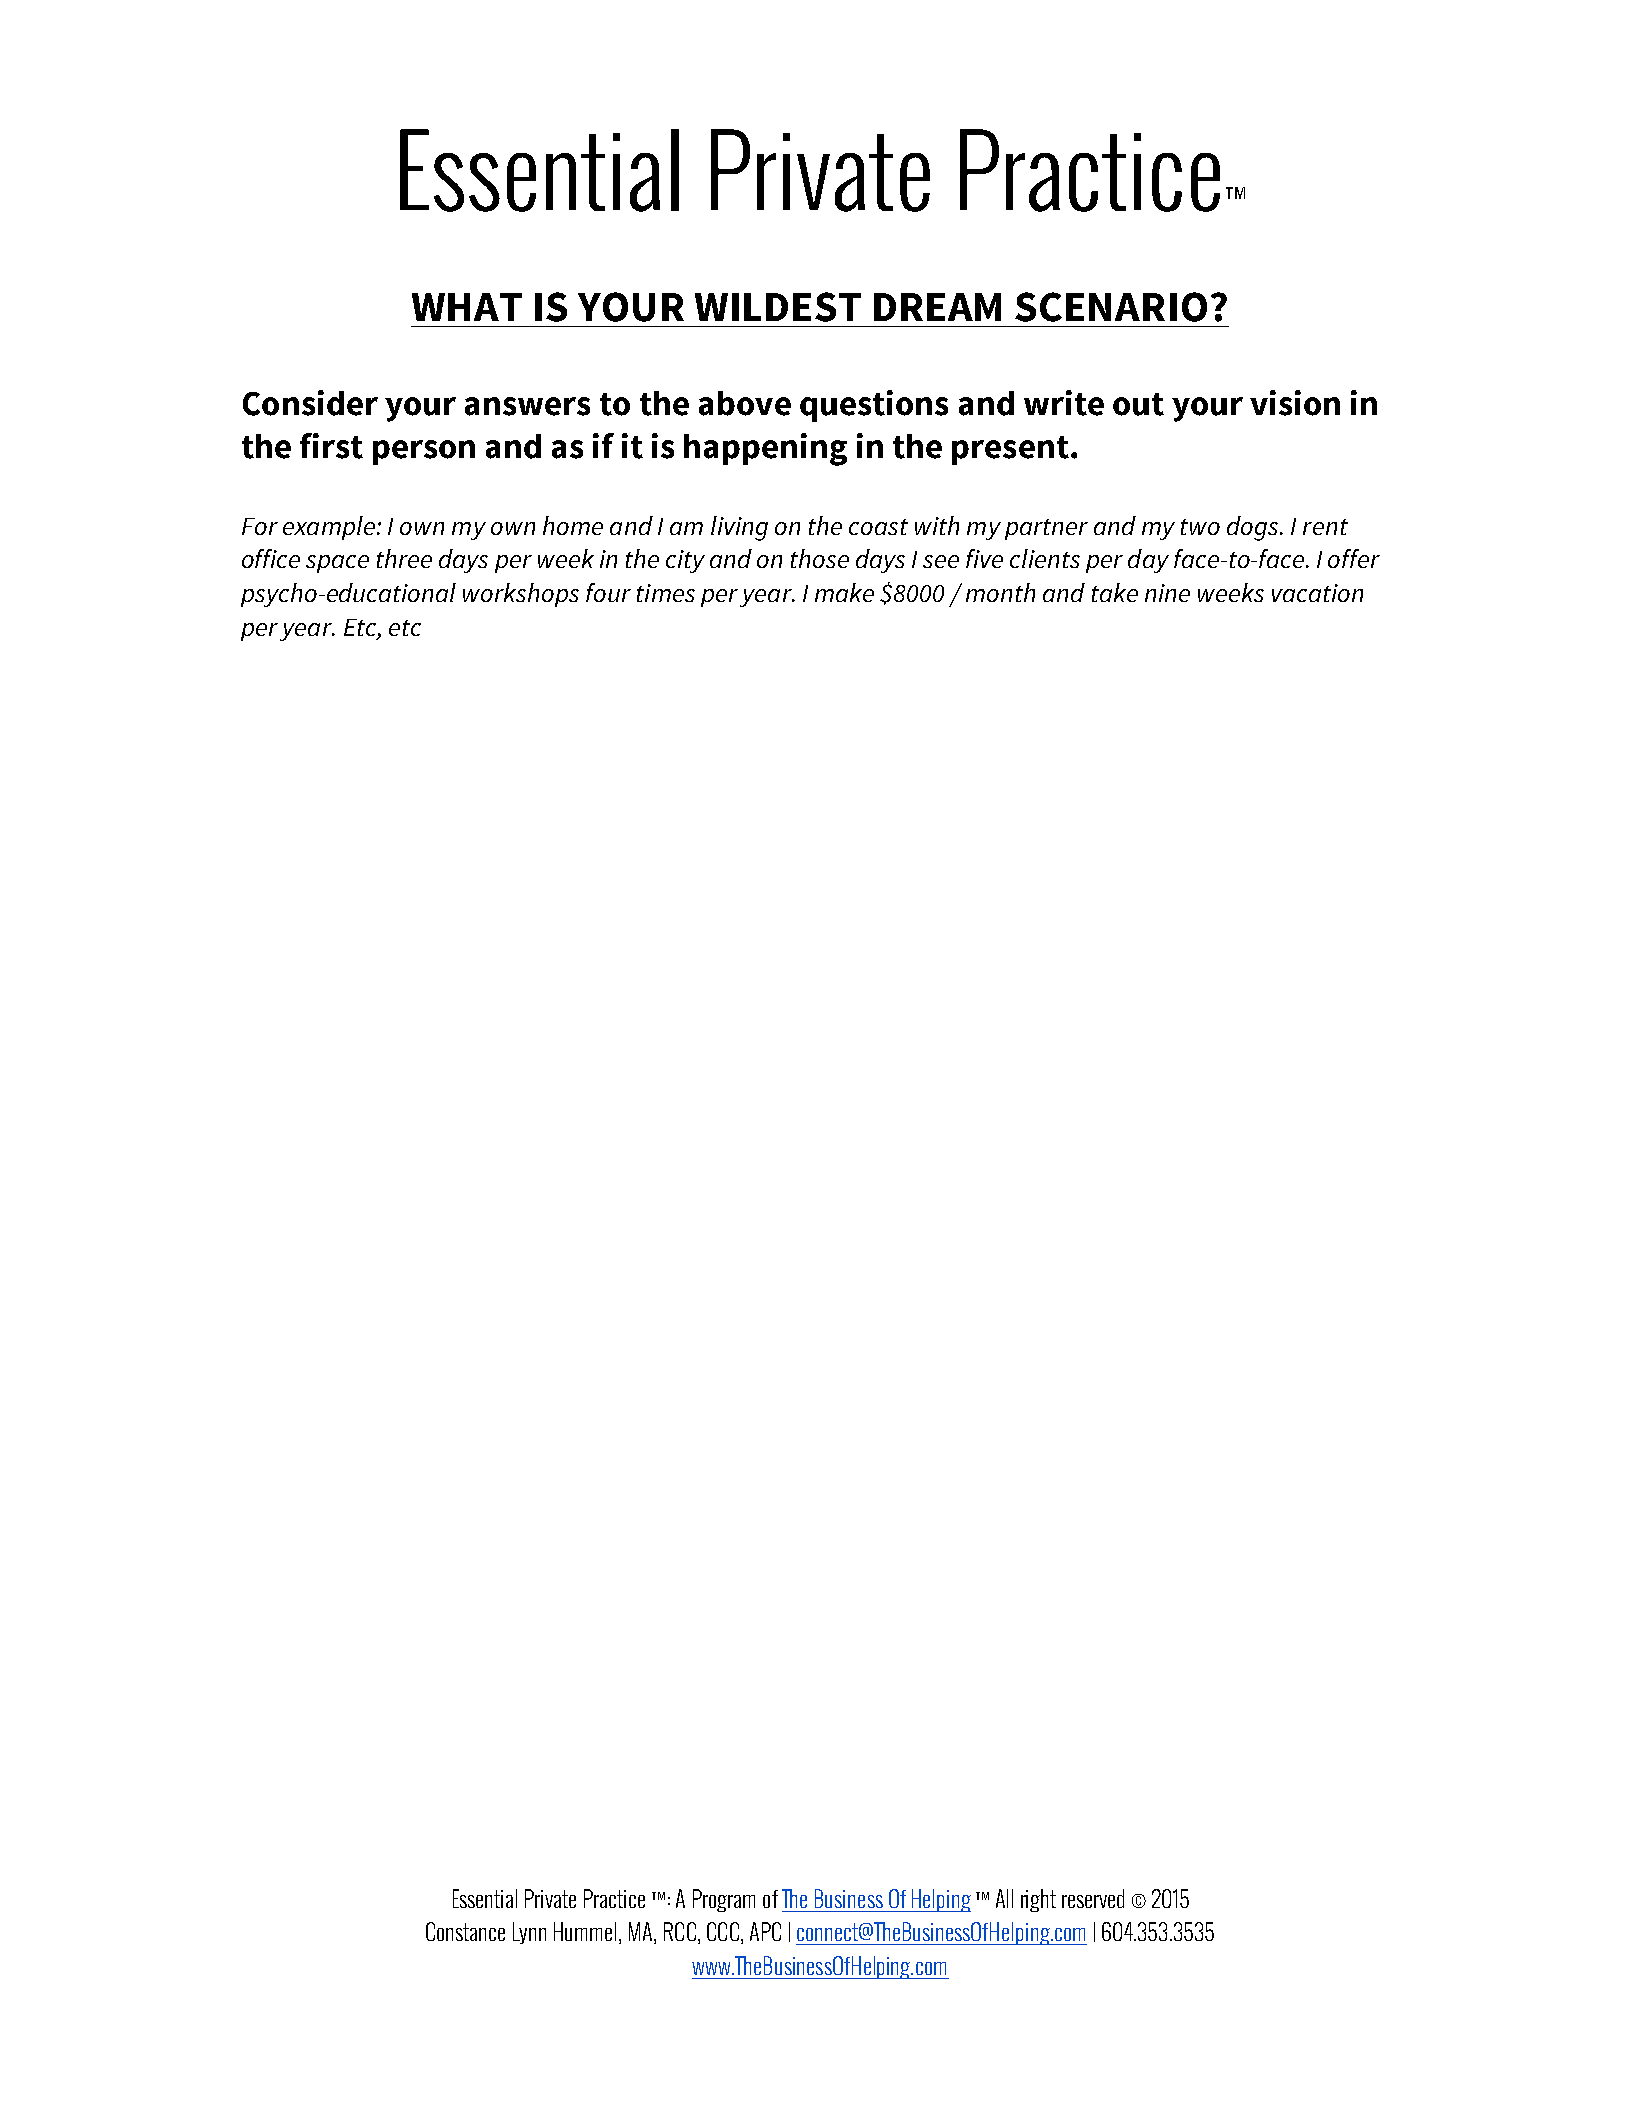 This page has width=1641, height=2124. I want to click on Program, so click(724, 1900).
